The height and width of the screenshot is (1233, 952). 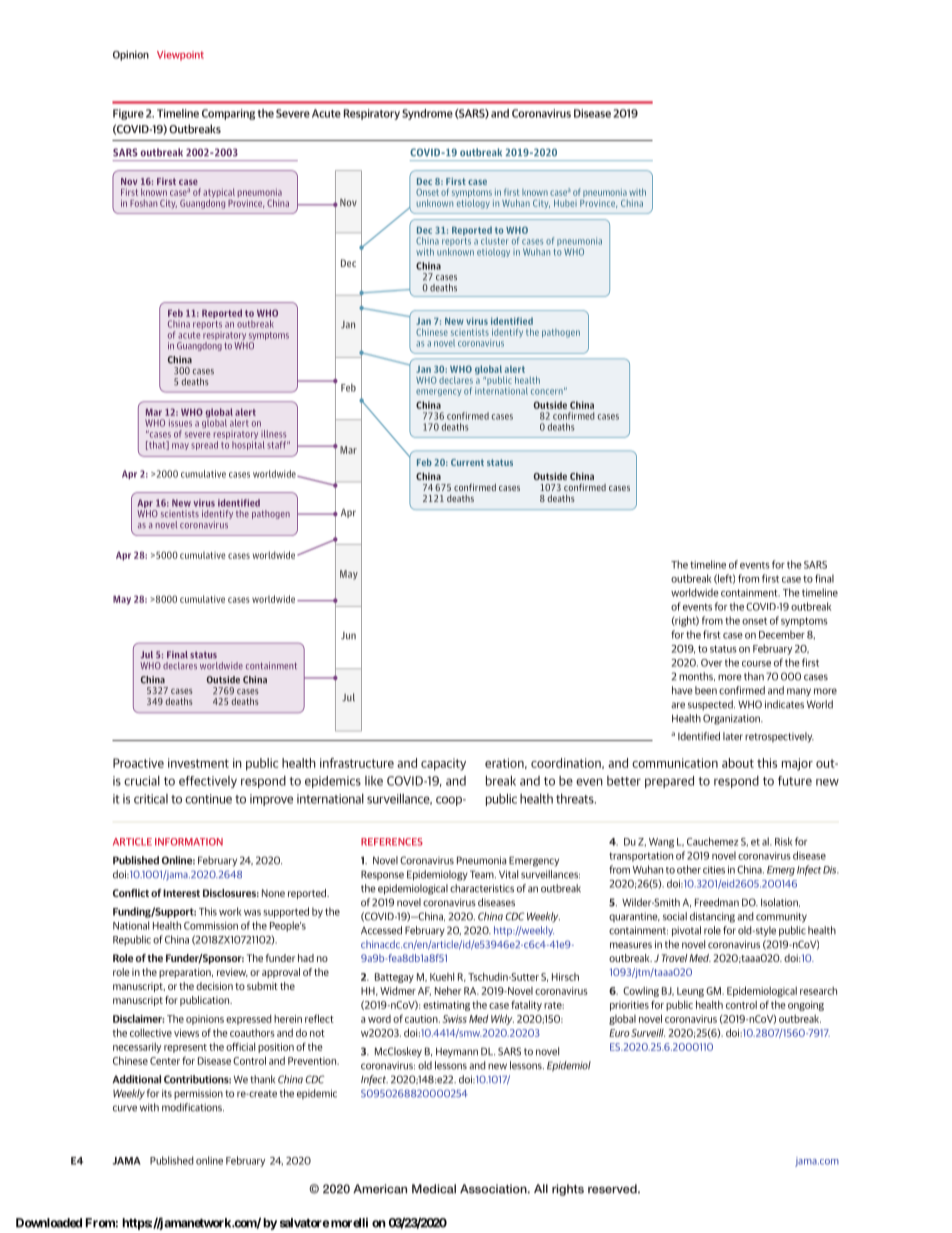 I want to click on Downloaded, so click(x=49, y=1223).
